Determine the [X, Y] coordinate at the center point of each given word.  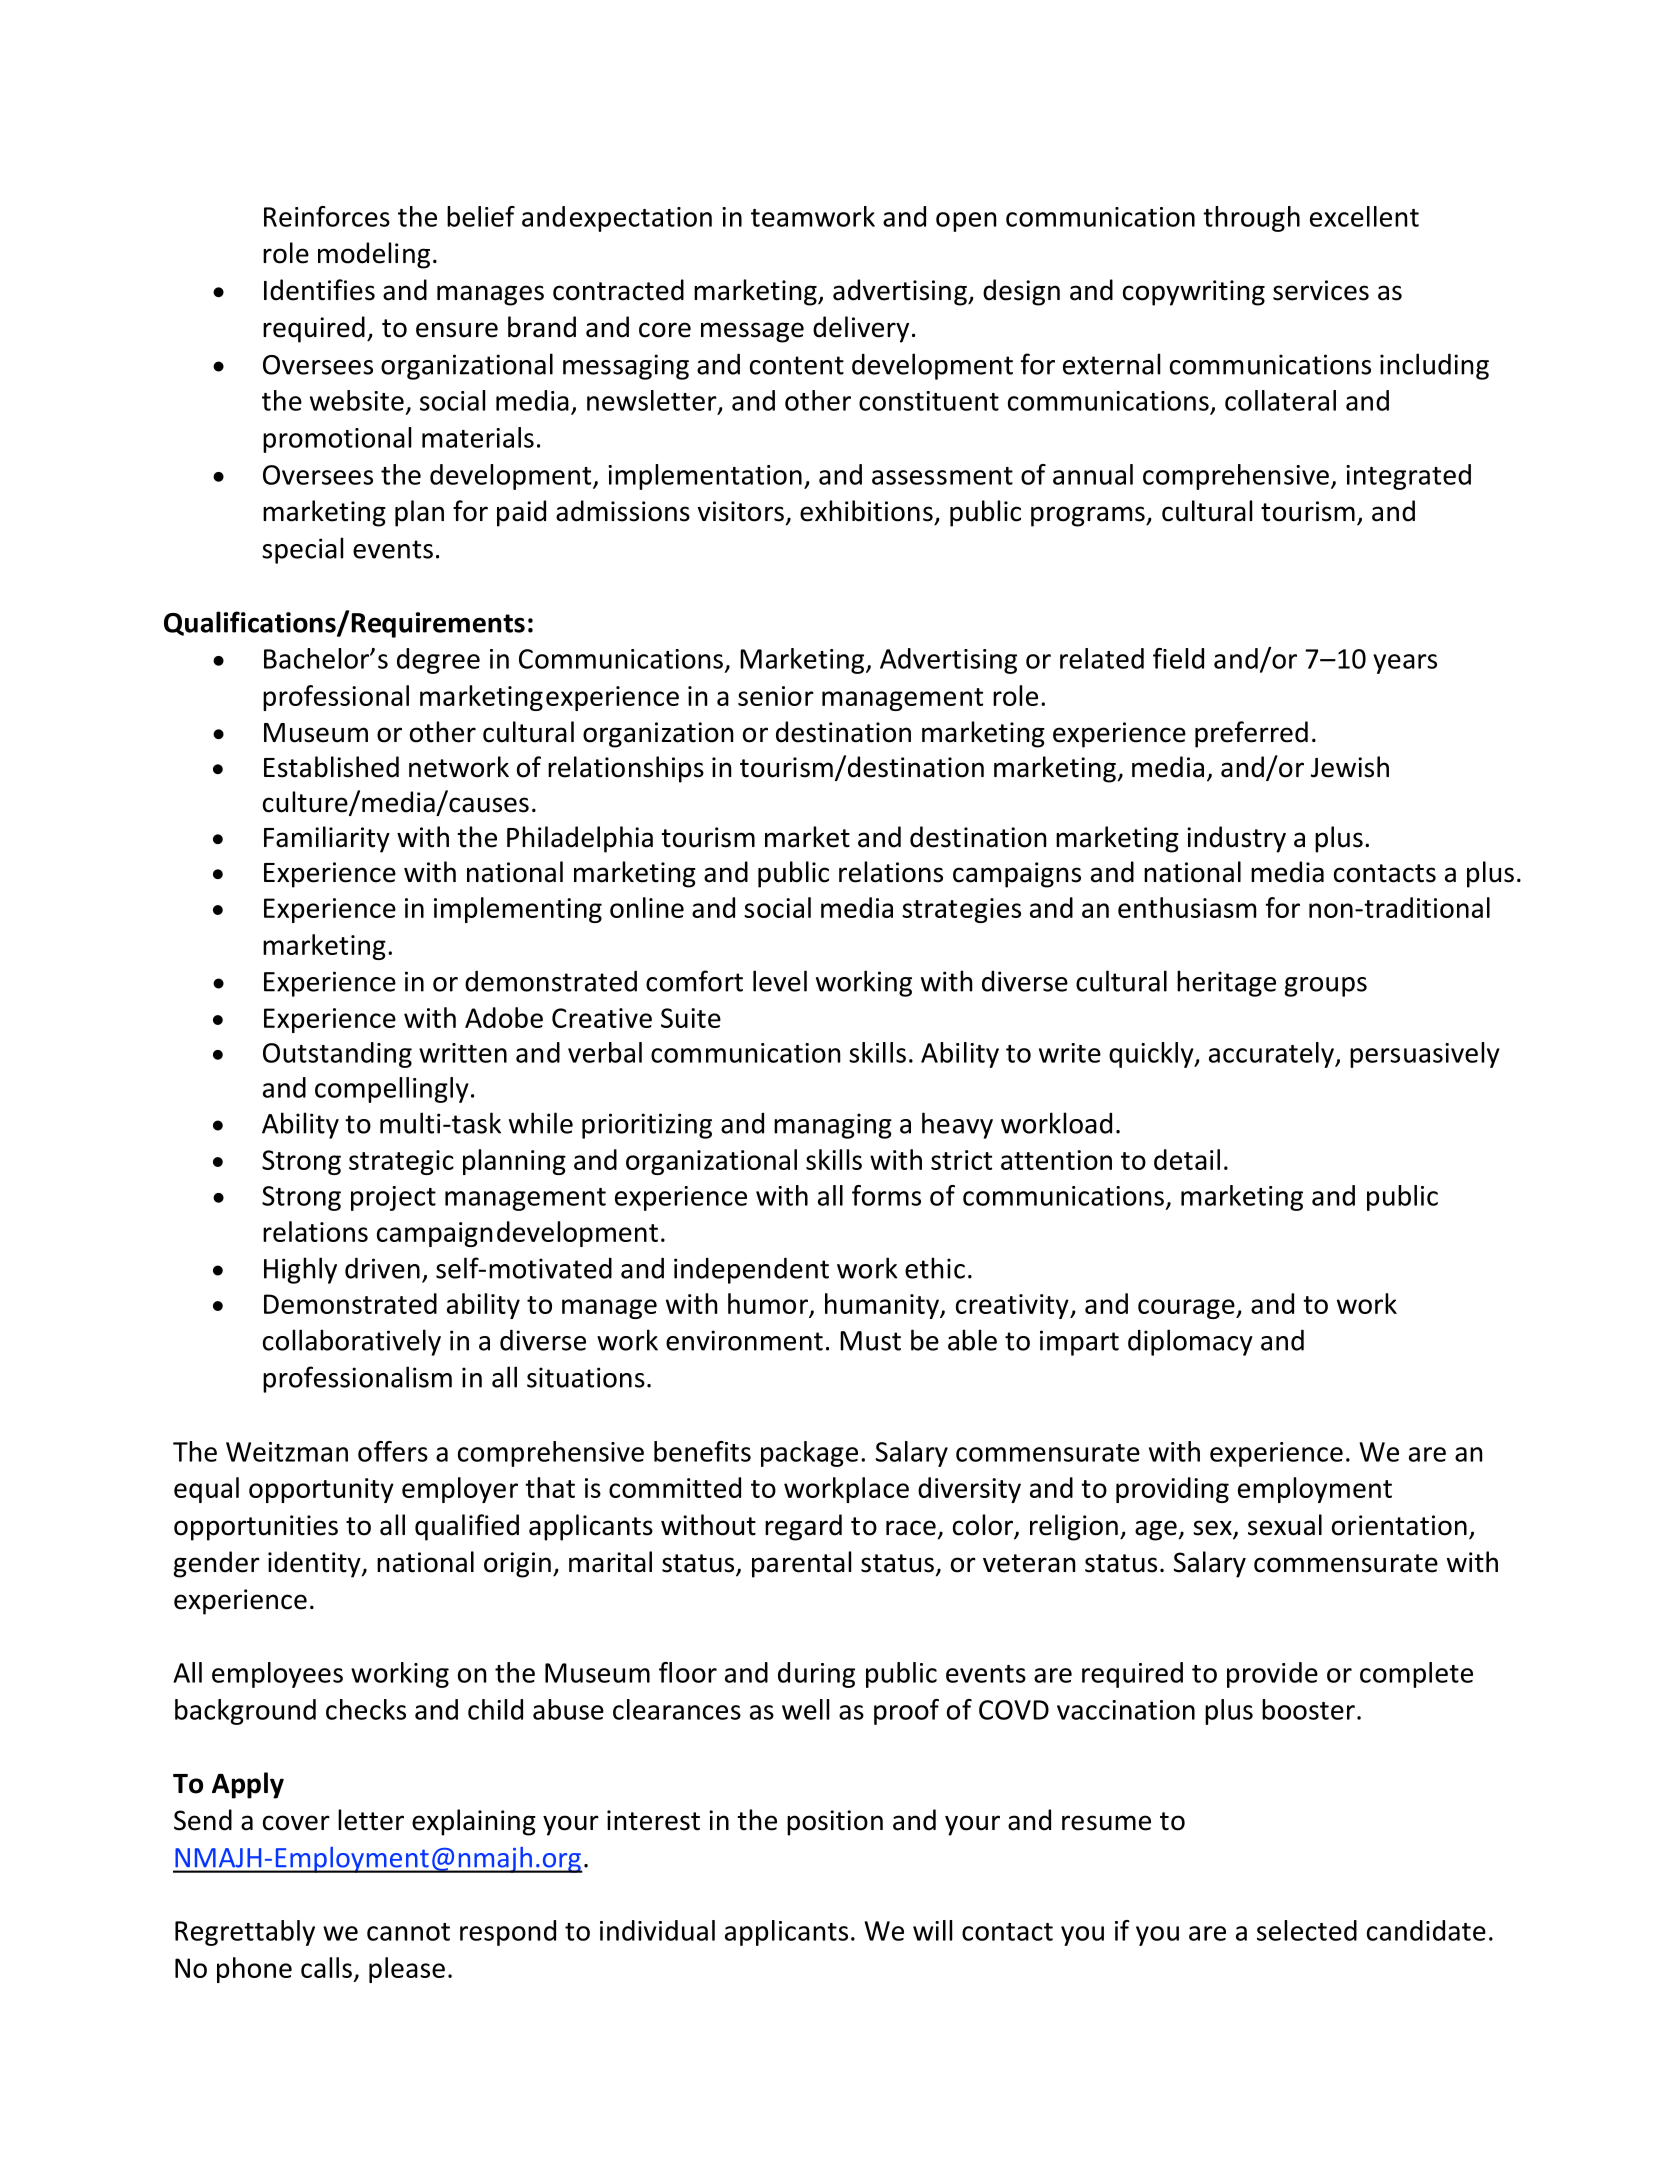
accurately [1272, 1055]
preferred [1251, 734]
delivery [861, 329]
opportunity [321, 1490]
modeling [374, 255]
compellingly [392, 1090]
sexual [1285, 1525]
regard [803, 1527]
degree [438, 661]
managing [833, 1126]
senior [776, 696]
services [1321, 290]
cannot [408, 1932]
